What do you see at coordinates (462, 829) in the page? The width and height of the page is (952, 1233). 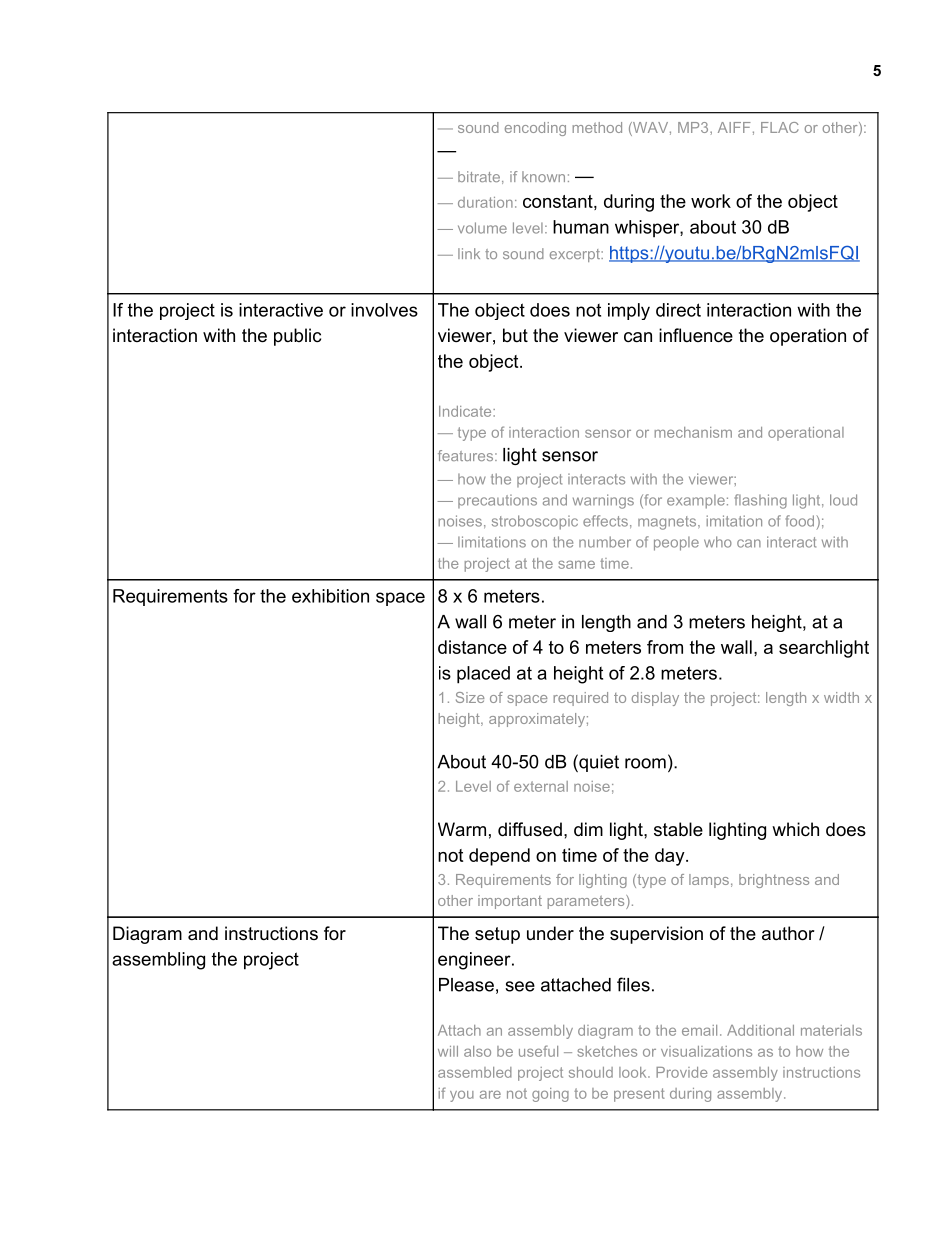 I see `Warm` at bounding box center [462, 829].
